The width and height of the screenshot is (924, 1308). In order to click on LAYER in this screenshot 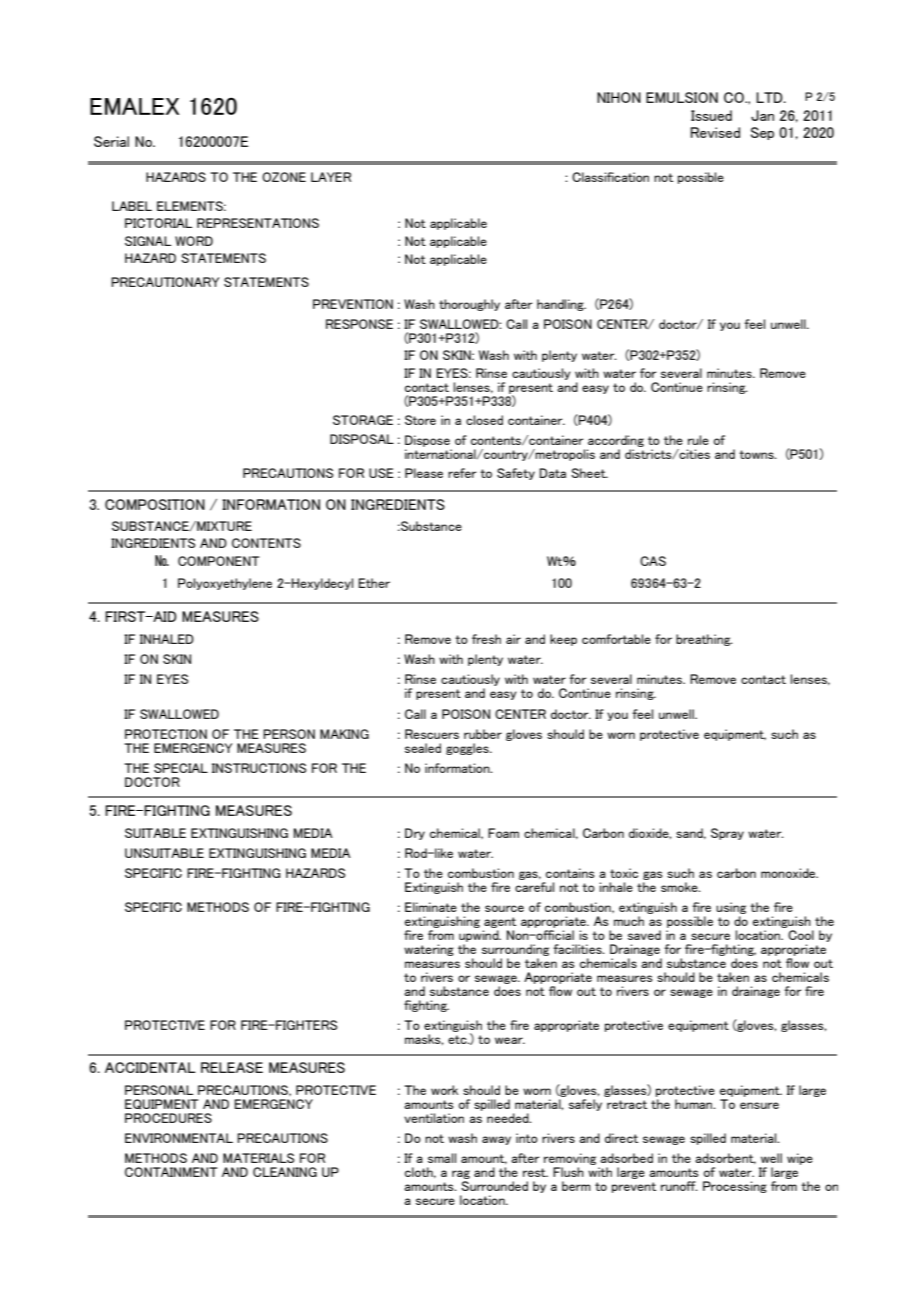, I will do `click(331, 177)`.
